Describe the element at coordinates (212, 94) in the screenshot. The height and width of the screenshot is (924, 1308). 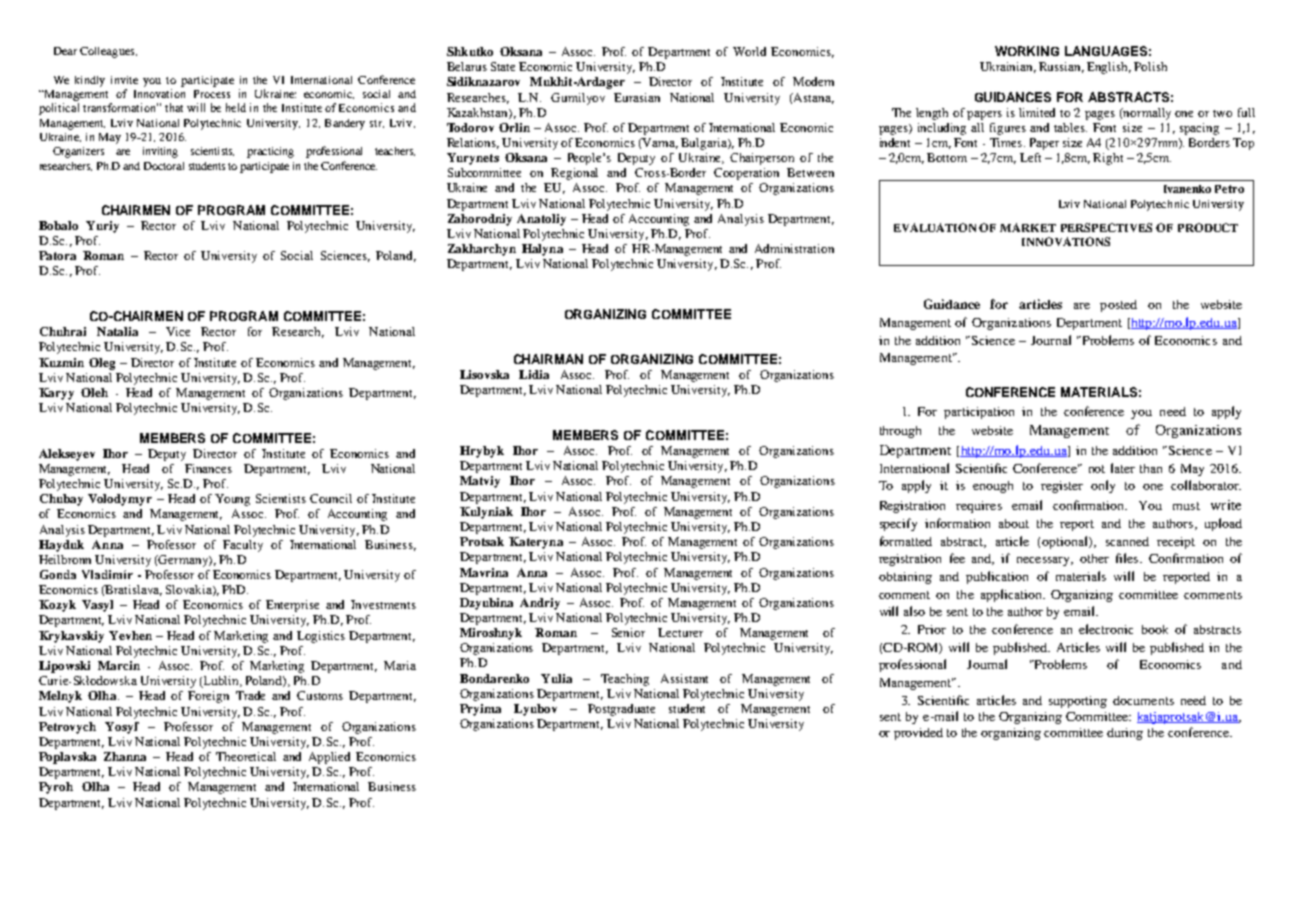
I see `Process` at that location.
